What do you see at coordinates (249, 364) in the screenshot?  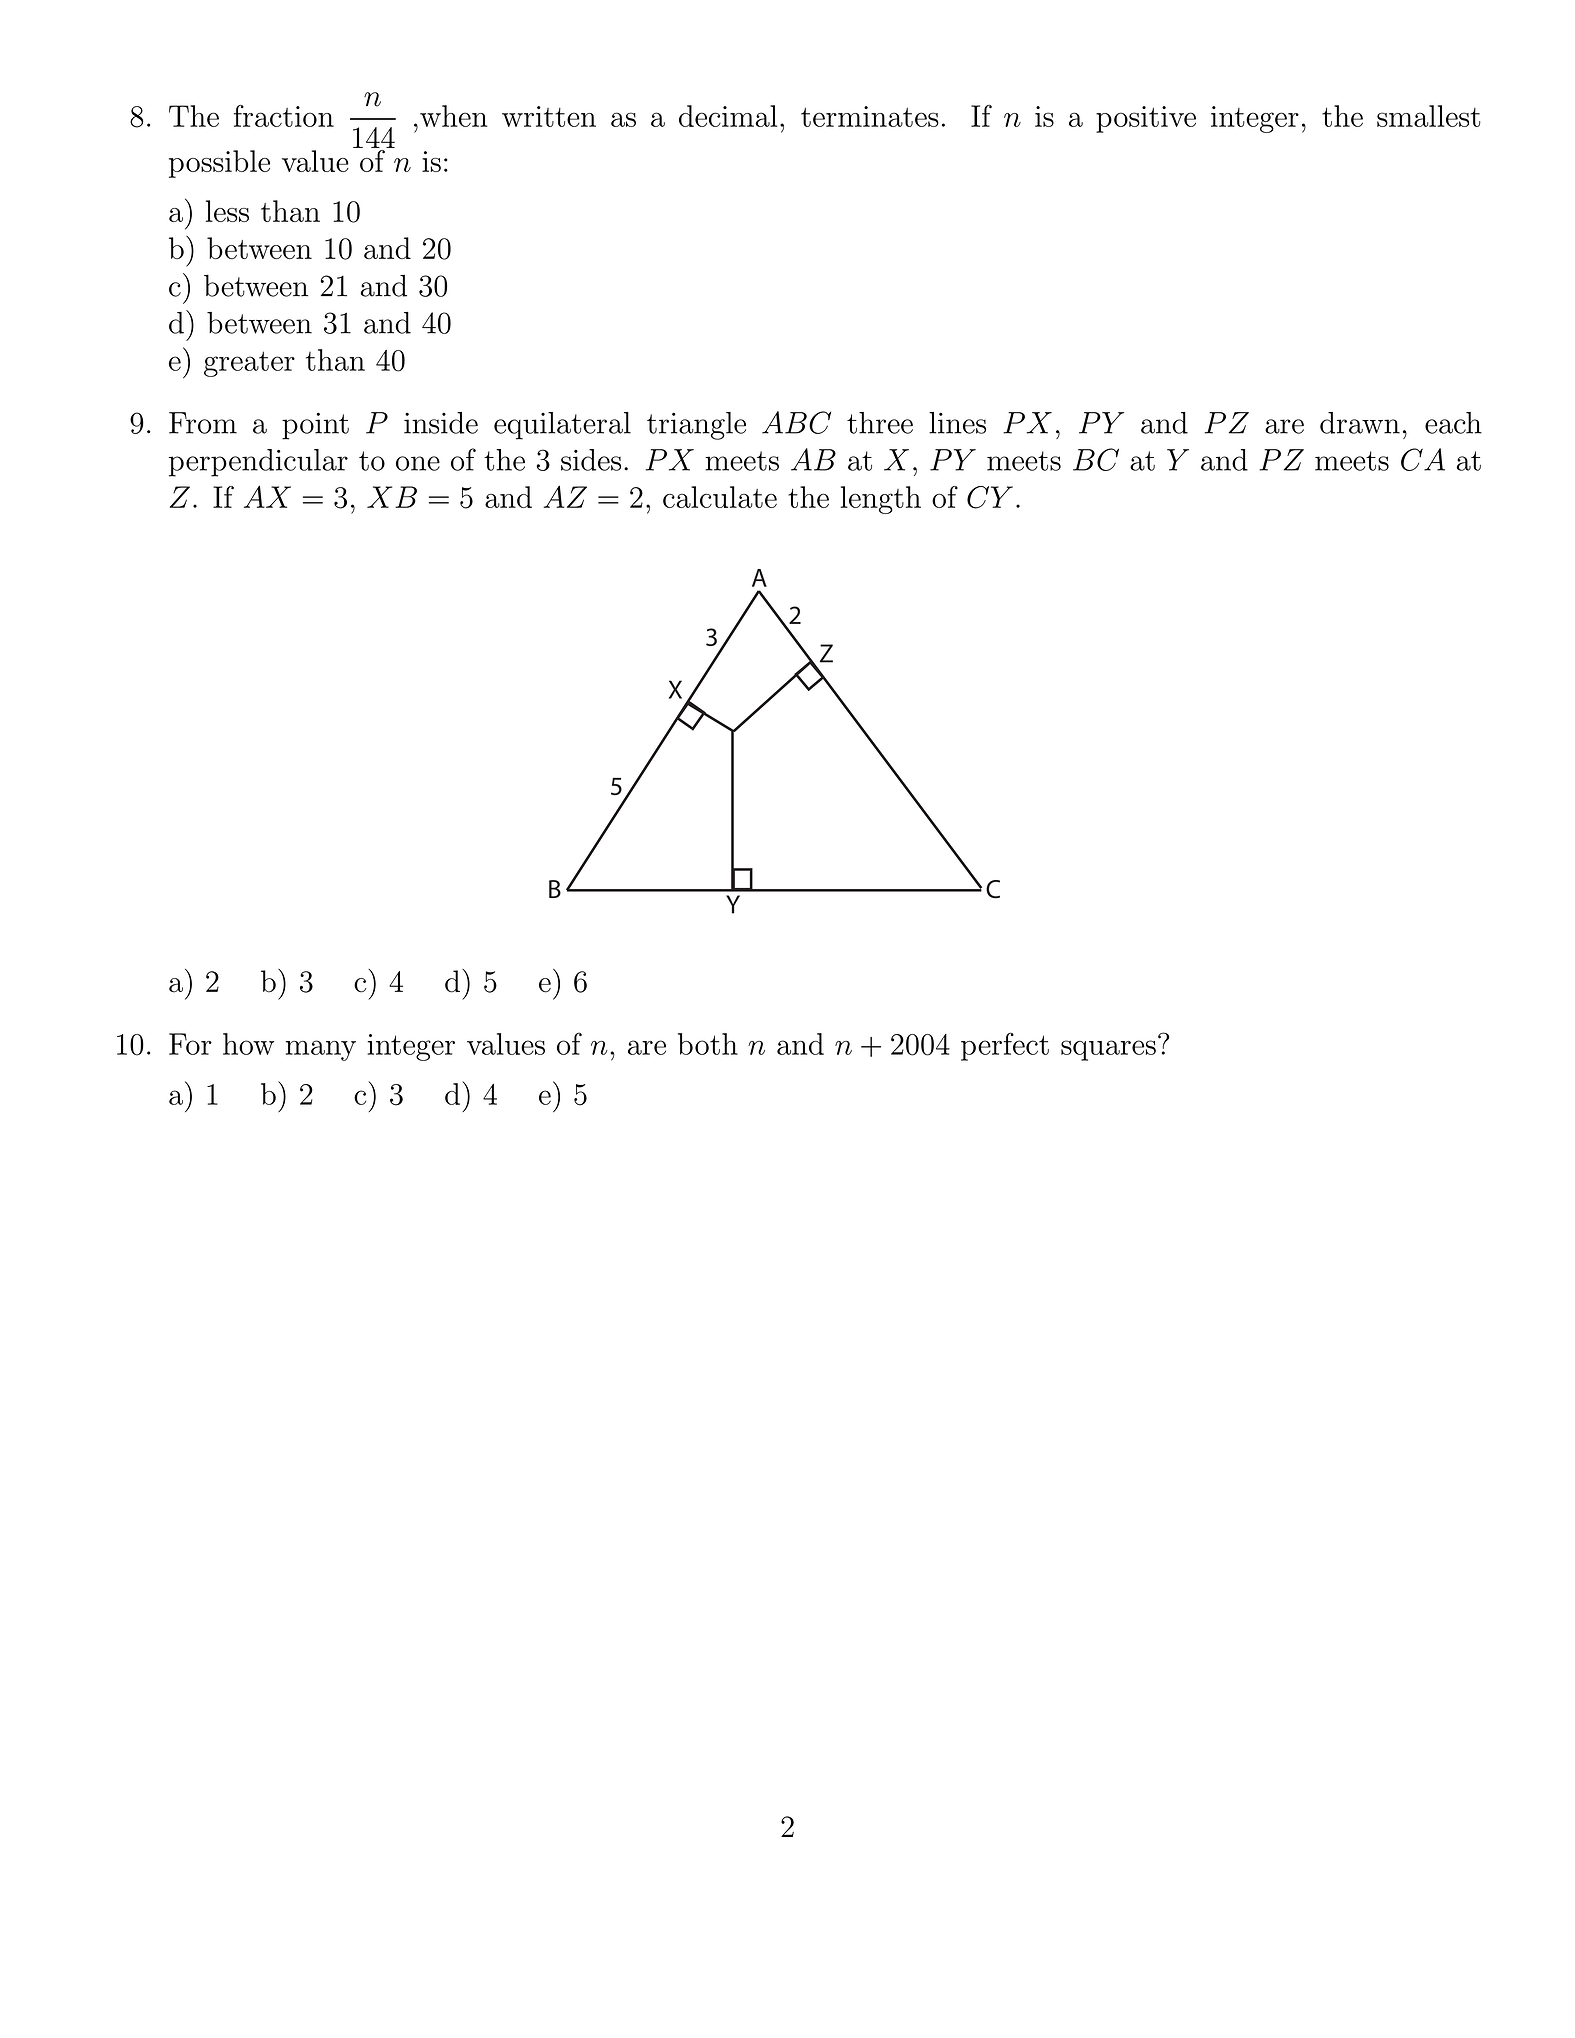 I see `greater` at bounding box center [249, 364].
